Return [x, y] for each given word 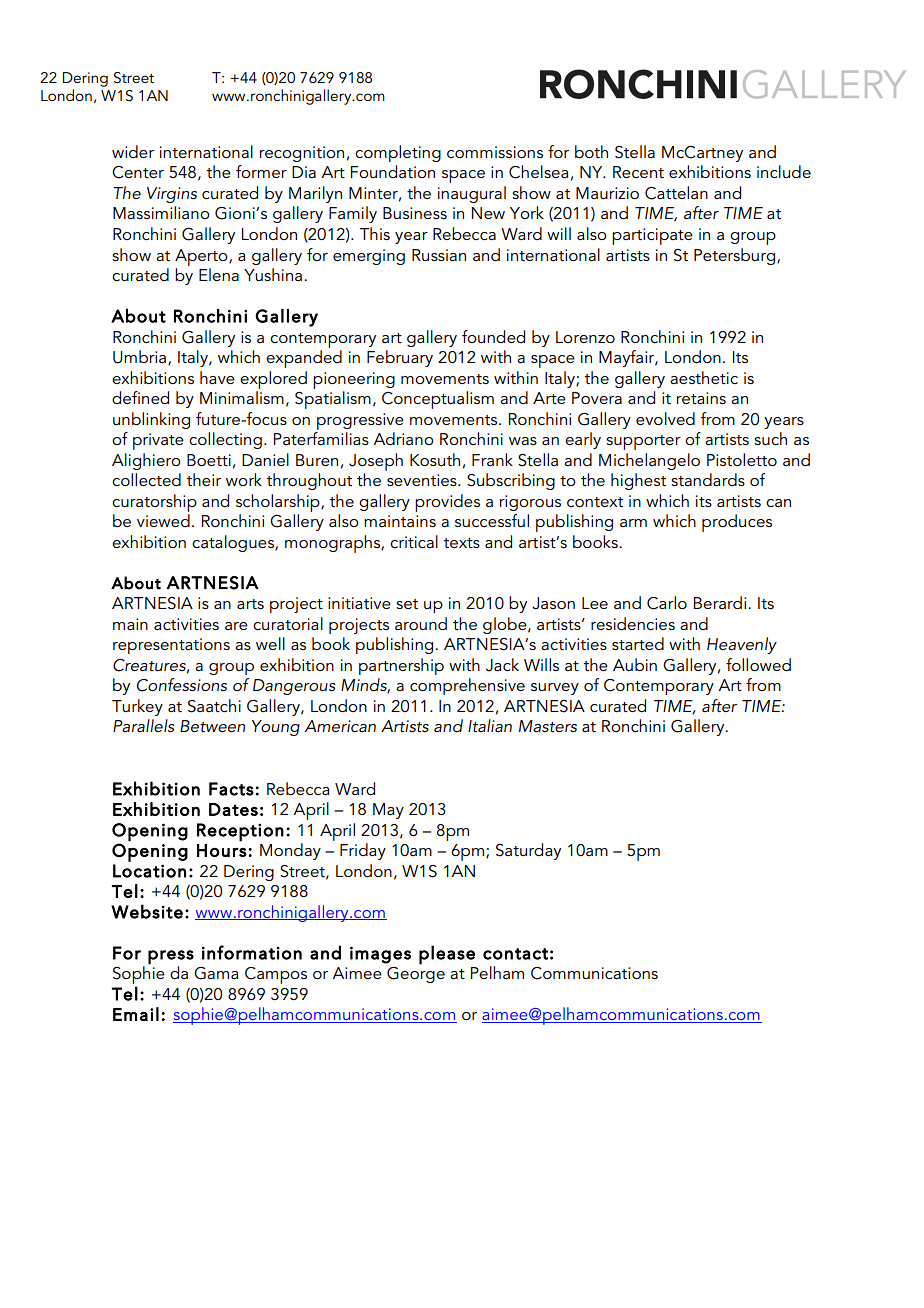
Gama [216, 973]
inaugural [472, 194]
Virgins [172, 195]
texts [462, 543]
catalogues [234, 543]
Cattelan [676, 193]
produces [737, 523]
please [447, 955]
